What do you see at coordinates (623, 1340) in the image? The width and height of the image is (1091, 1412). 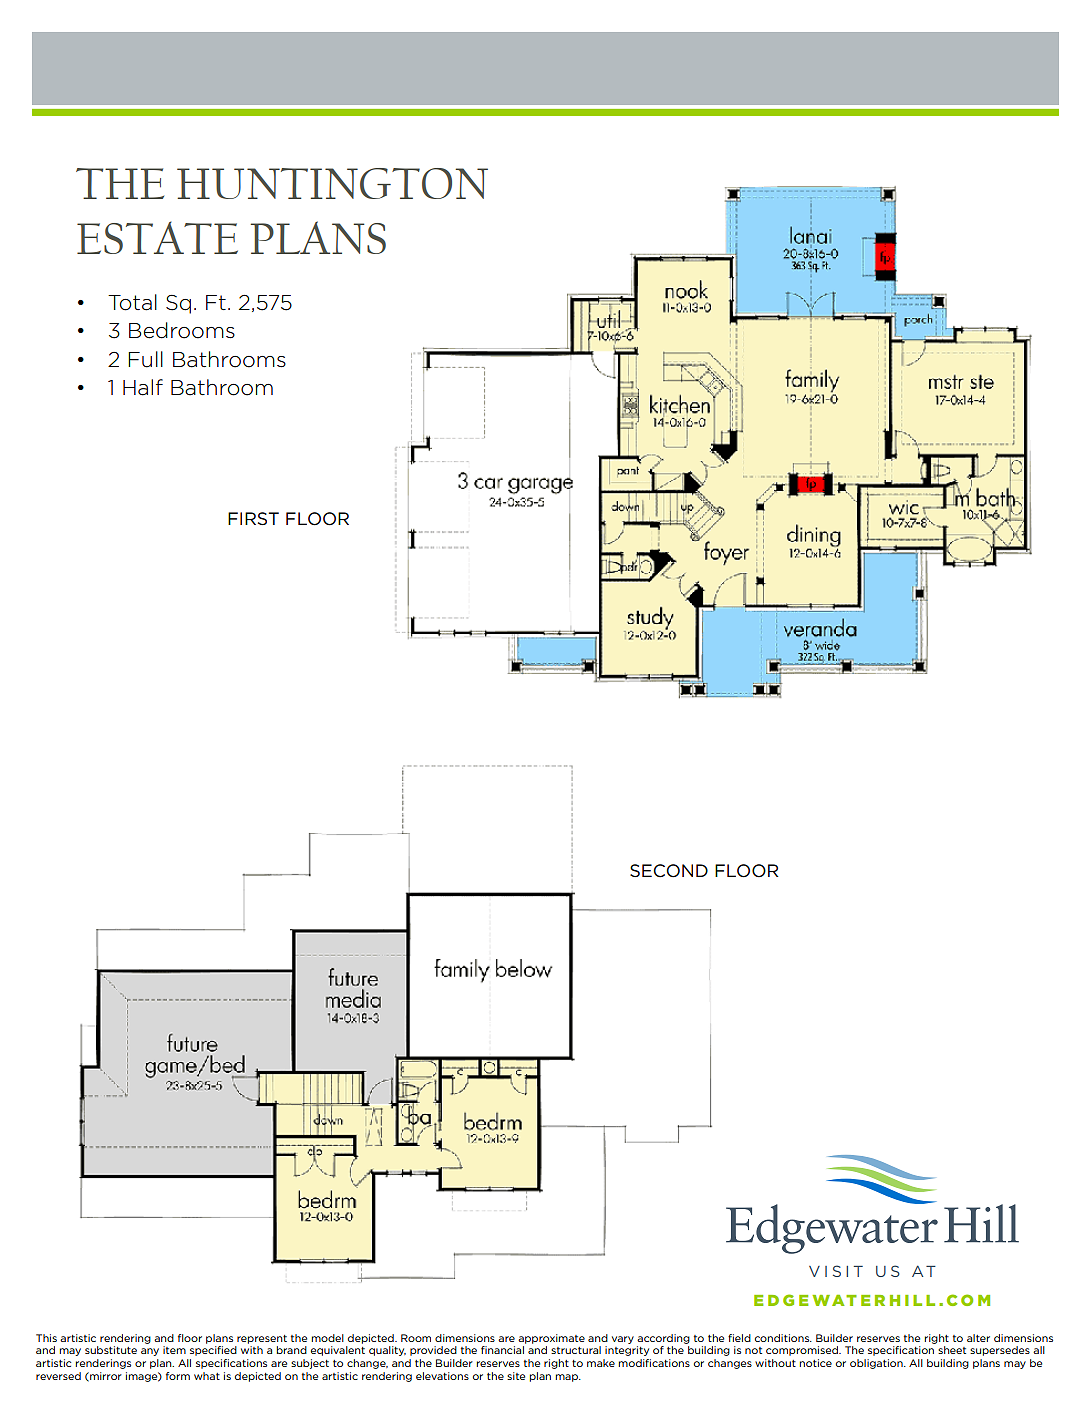 I see `vary` at bounding box center [623, 1340].
